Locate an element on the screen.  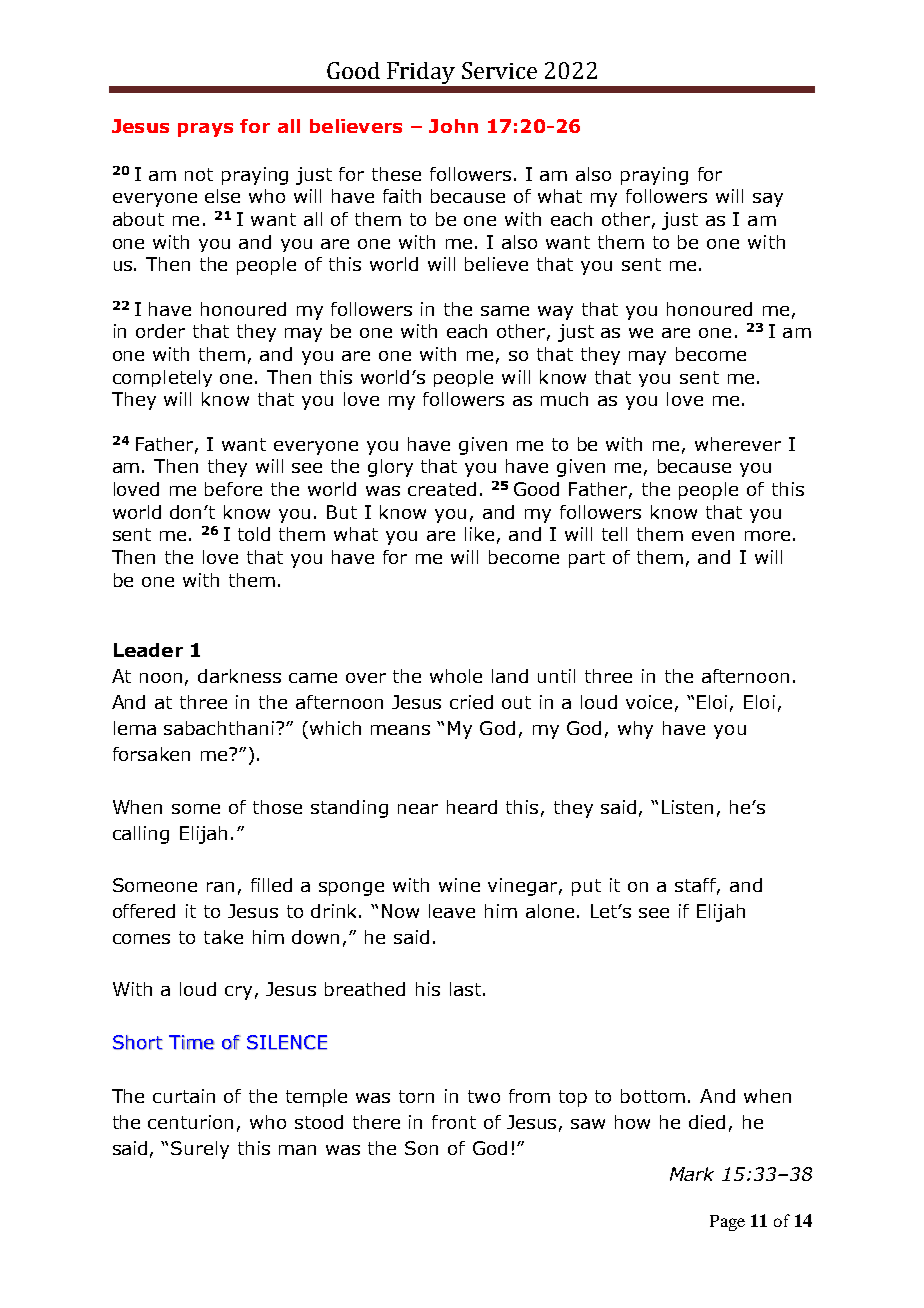
John is located at coordinates (453, 126).
